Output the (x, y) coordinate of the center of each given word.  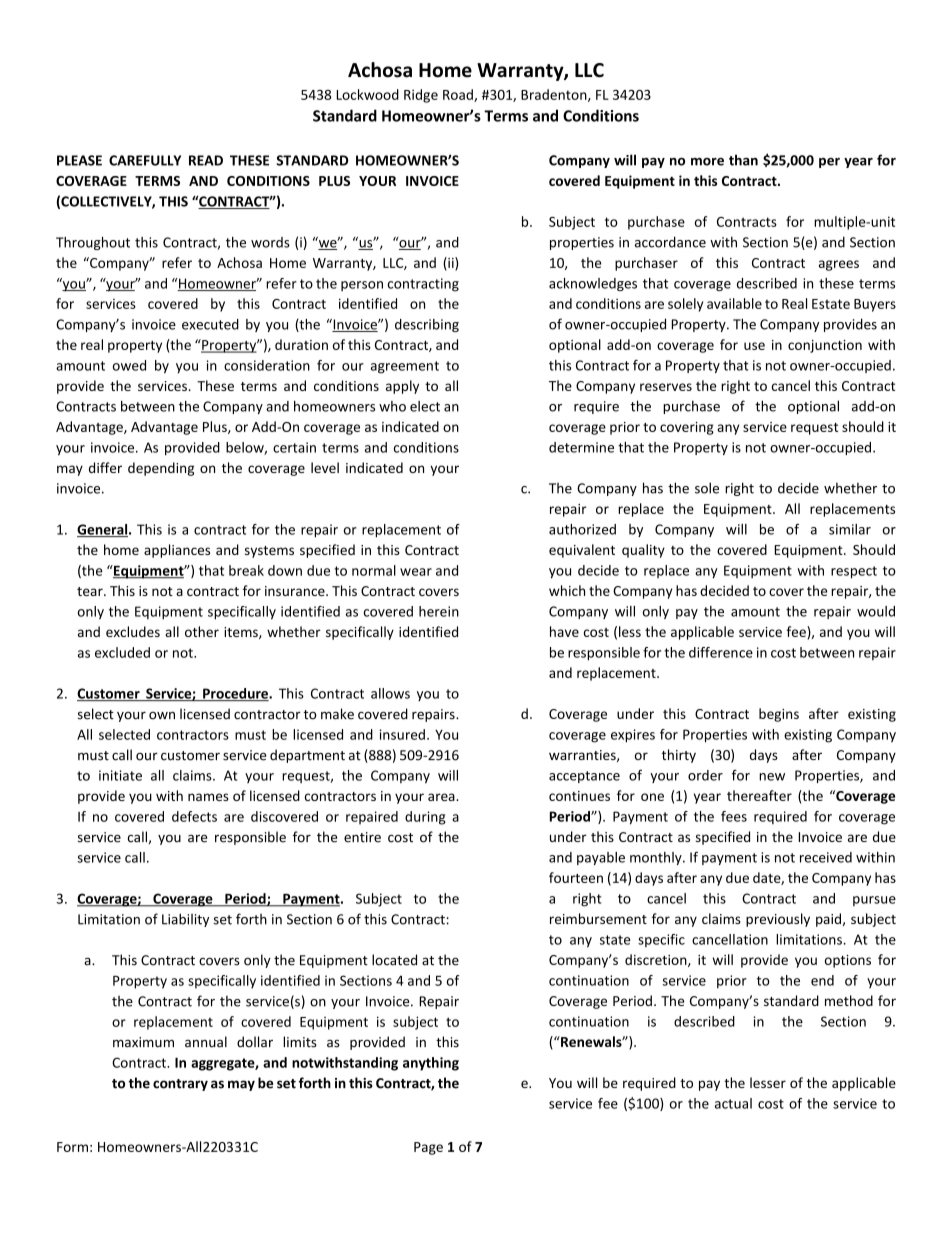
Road (459, 95)
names (208, 797)
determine (581, 447)
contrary (180, 1085)
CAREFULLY (145, 160)
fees (734, 816)
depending (161, 469)
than (743, 160)
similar (850, 529)
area (442, 797)
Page (428, 1148)
